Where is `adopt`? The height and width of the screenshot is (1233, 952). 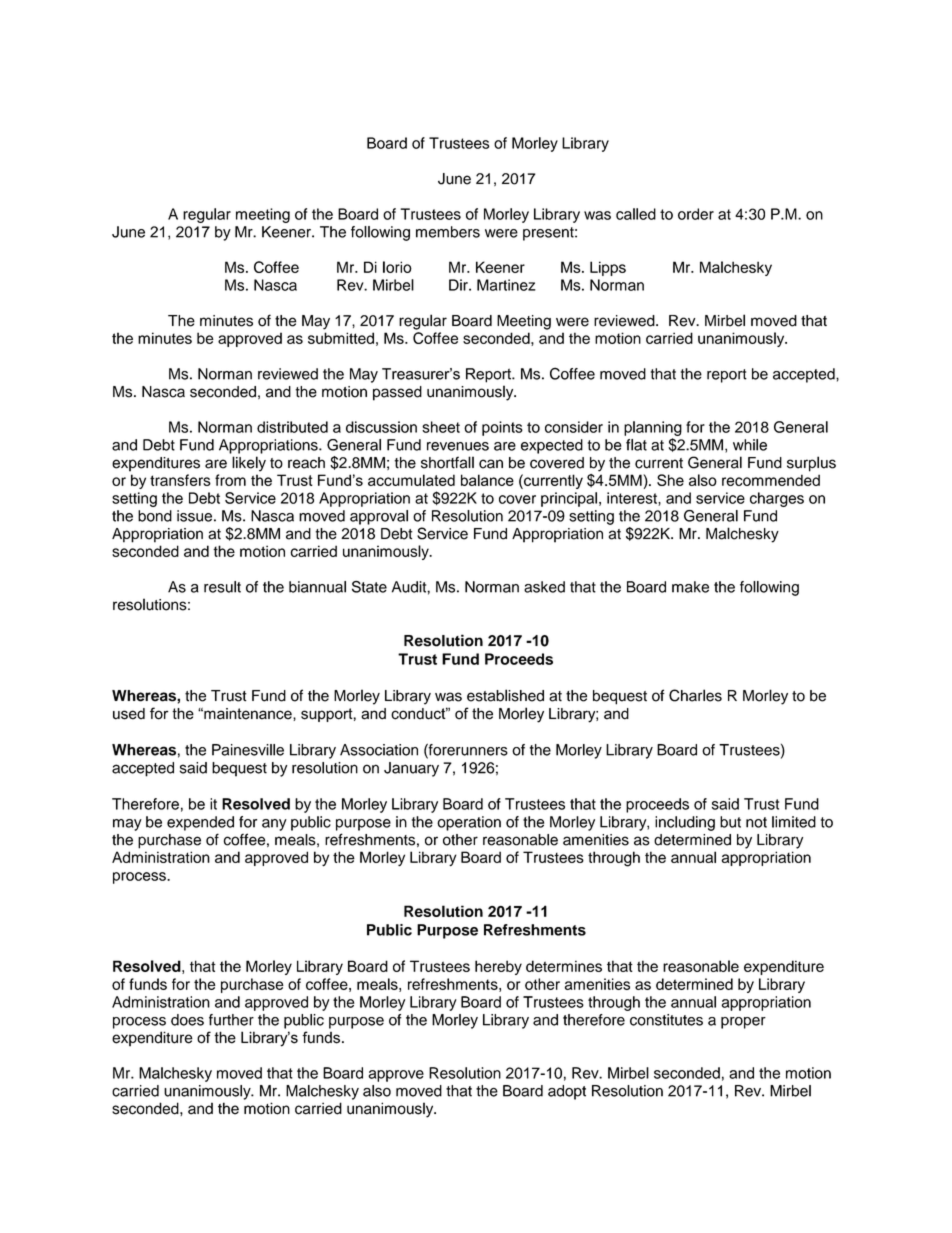 adopt is located at coordinates (567, 1092).
